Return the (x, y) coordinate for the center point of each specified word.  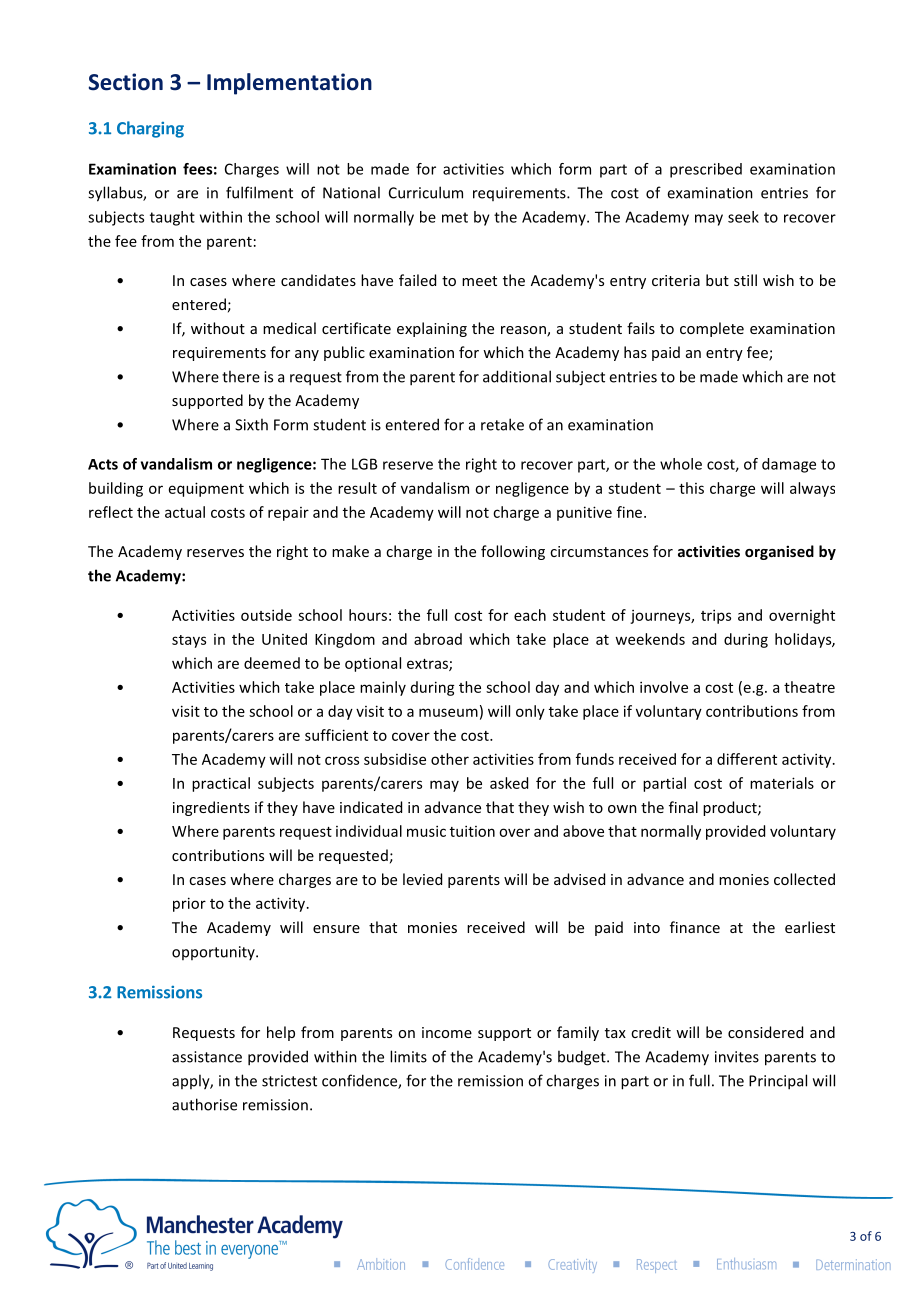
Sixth (251, 424)
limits (408, 1056)
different (747, 759)
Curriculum (426, 192)
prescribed (706, 170)
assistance (207, 1057)
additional (517, 376)
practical (221, 784)
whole (681, 464)
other (450, 759)
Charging (150, 129)
